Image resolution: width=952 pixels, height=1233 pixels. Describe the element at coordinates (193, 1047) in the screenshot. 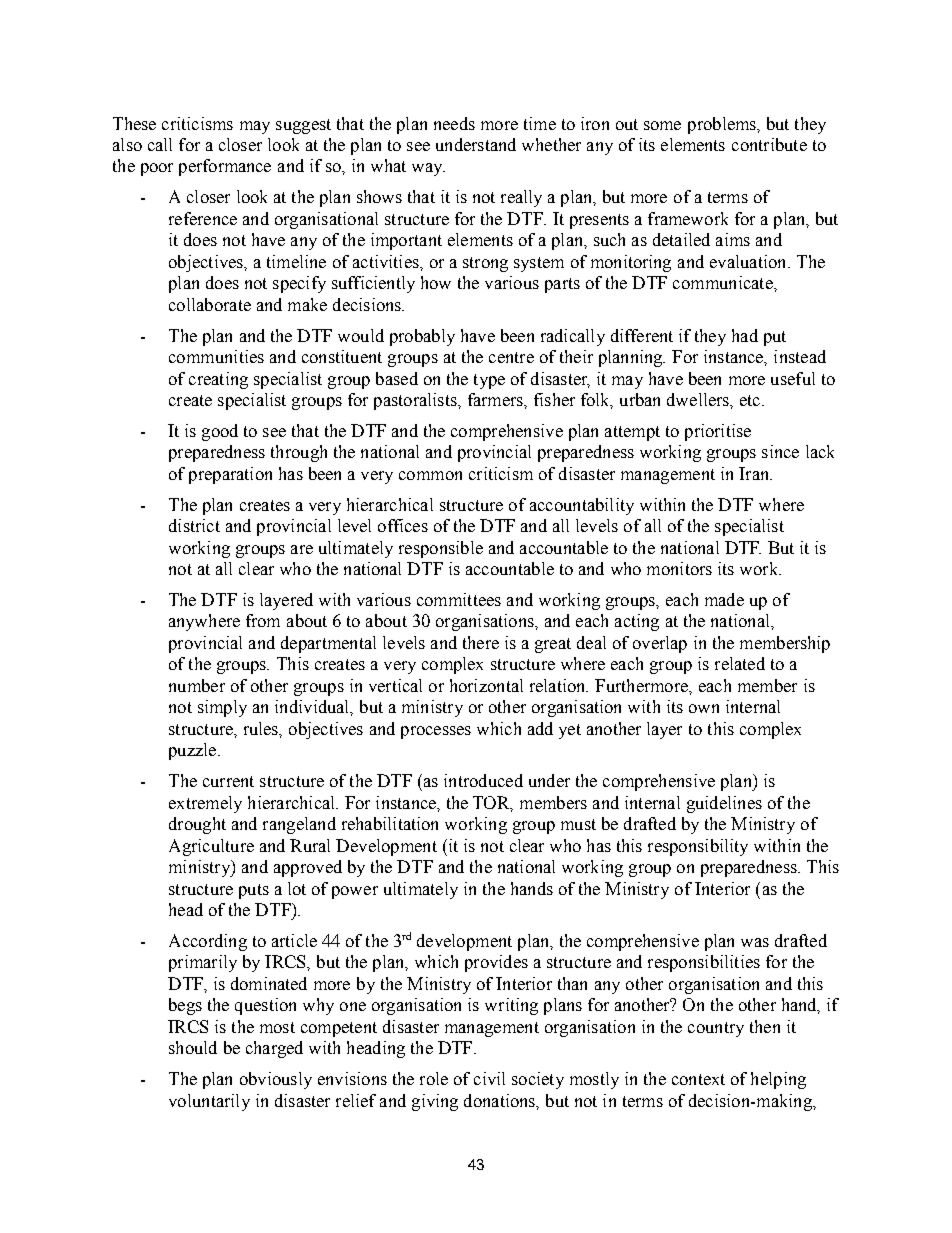

I see `should` at that location.
